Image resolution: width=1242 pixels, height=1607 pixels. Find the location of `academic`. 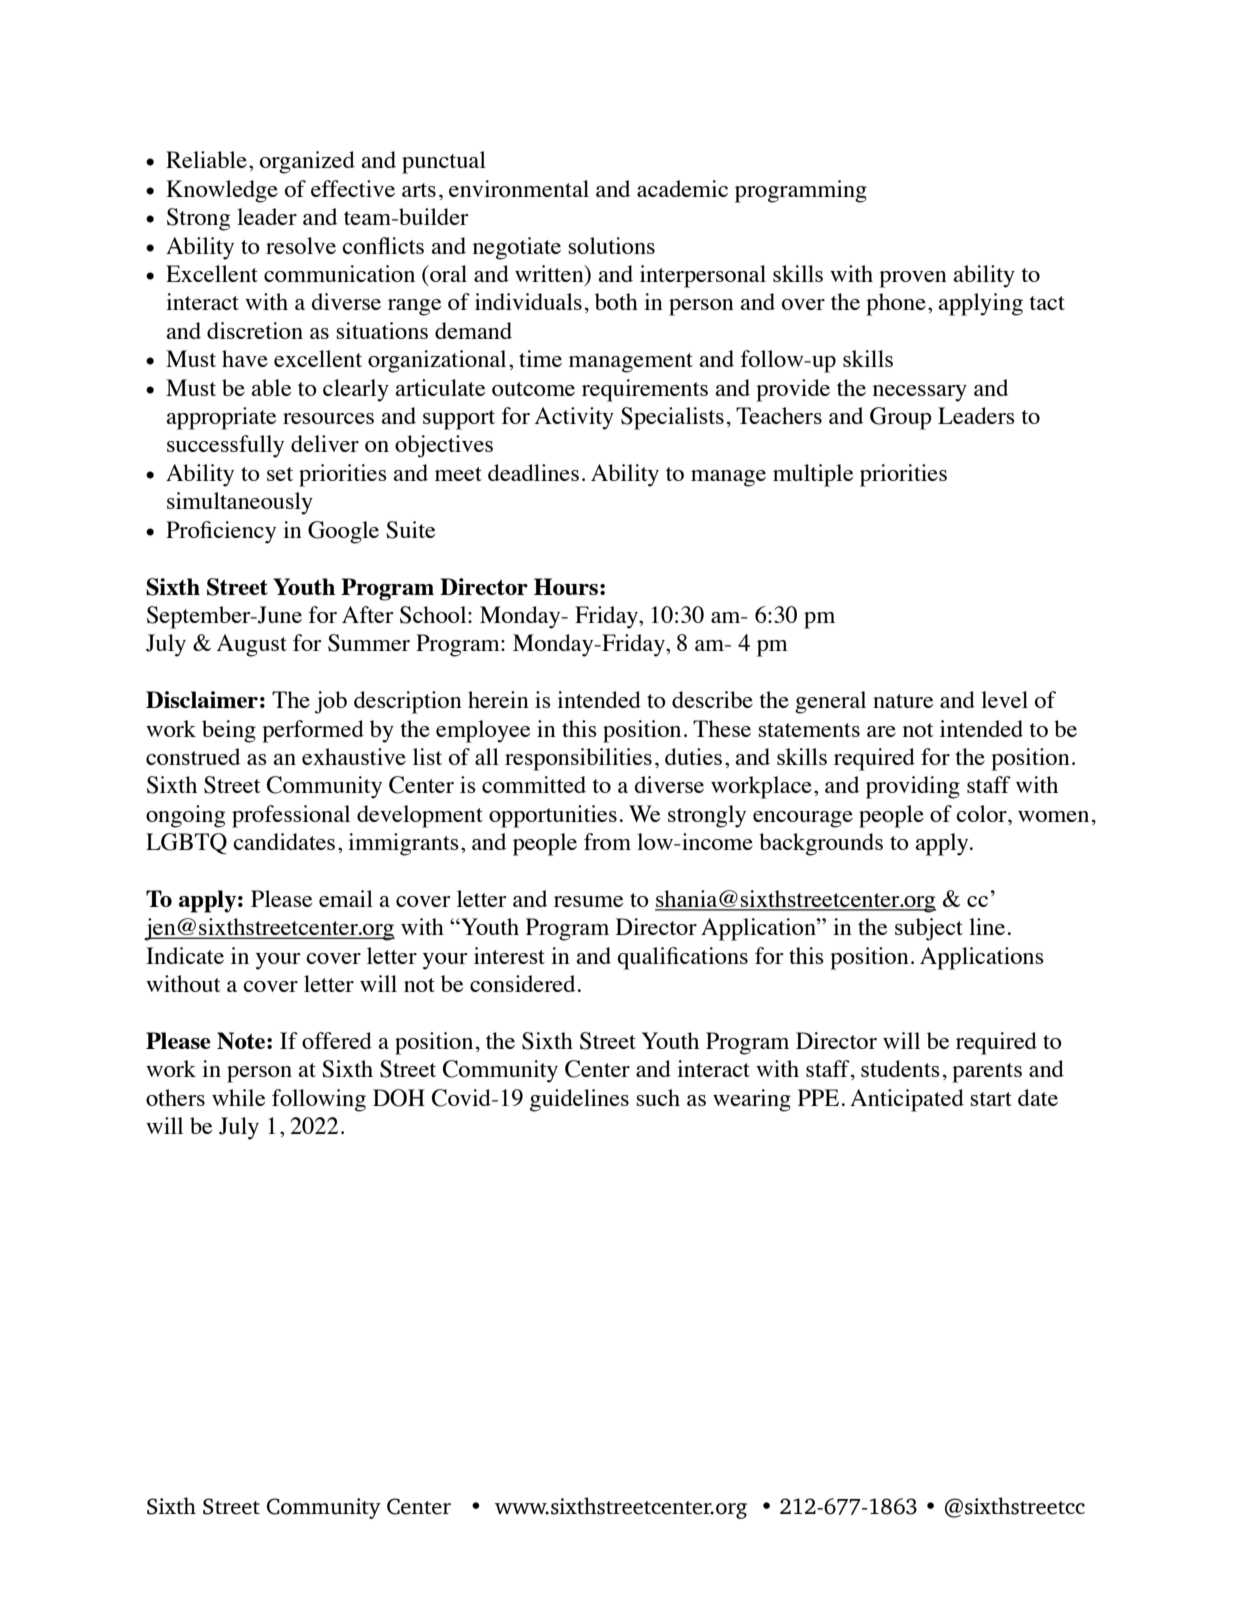

academic is located at coordinates (682, 188).
